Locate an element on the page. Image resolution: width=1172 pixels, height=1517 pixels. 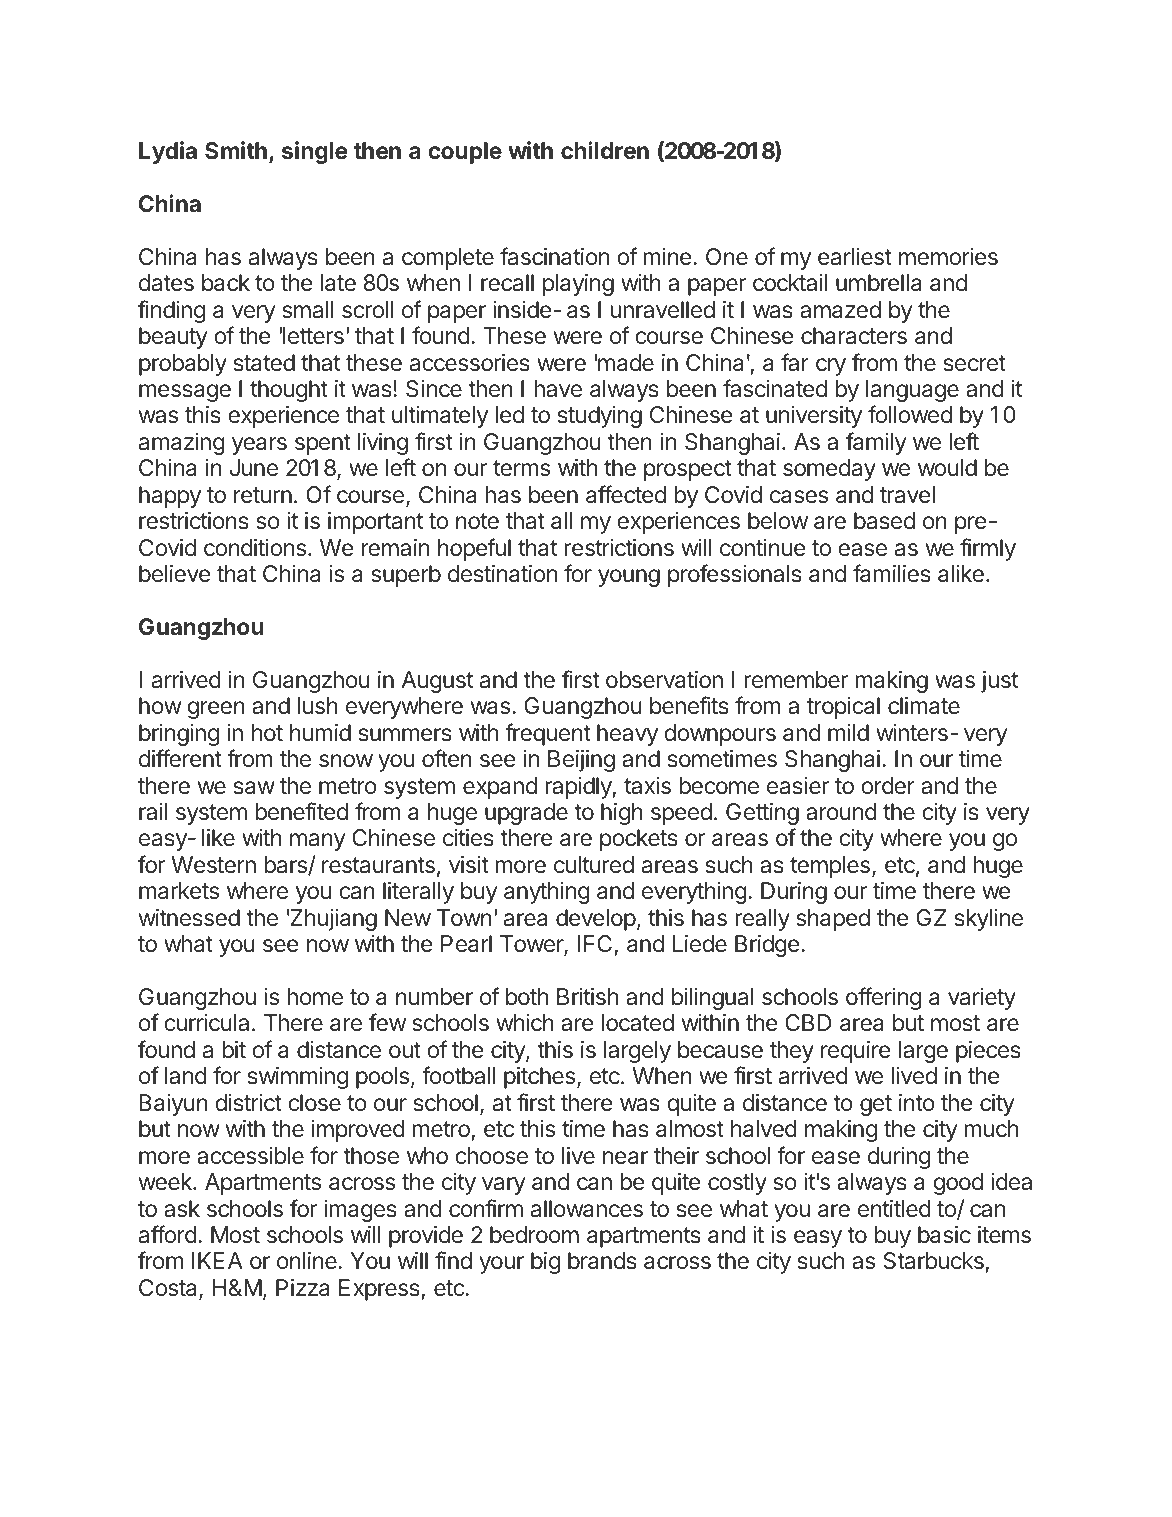
children is located at coordinates (605, 150).
